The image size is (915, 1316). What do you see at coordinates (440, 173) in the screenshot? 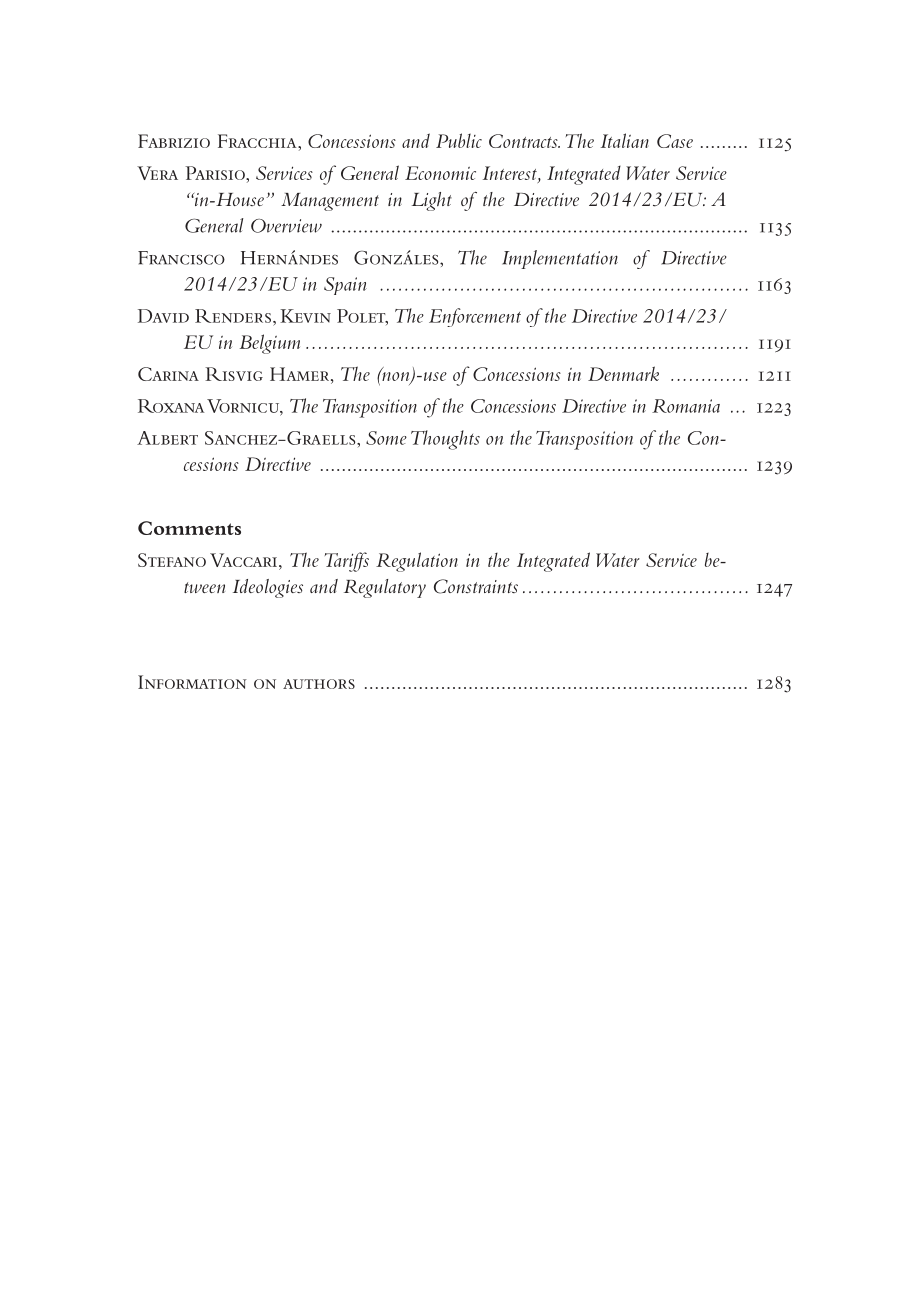
I see `Economic` at bounding box center [440, 173].
